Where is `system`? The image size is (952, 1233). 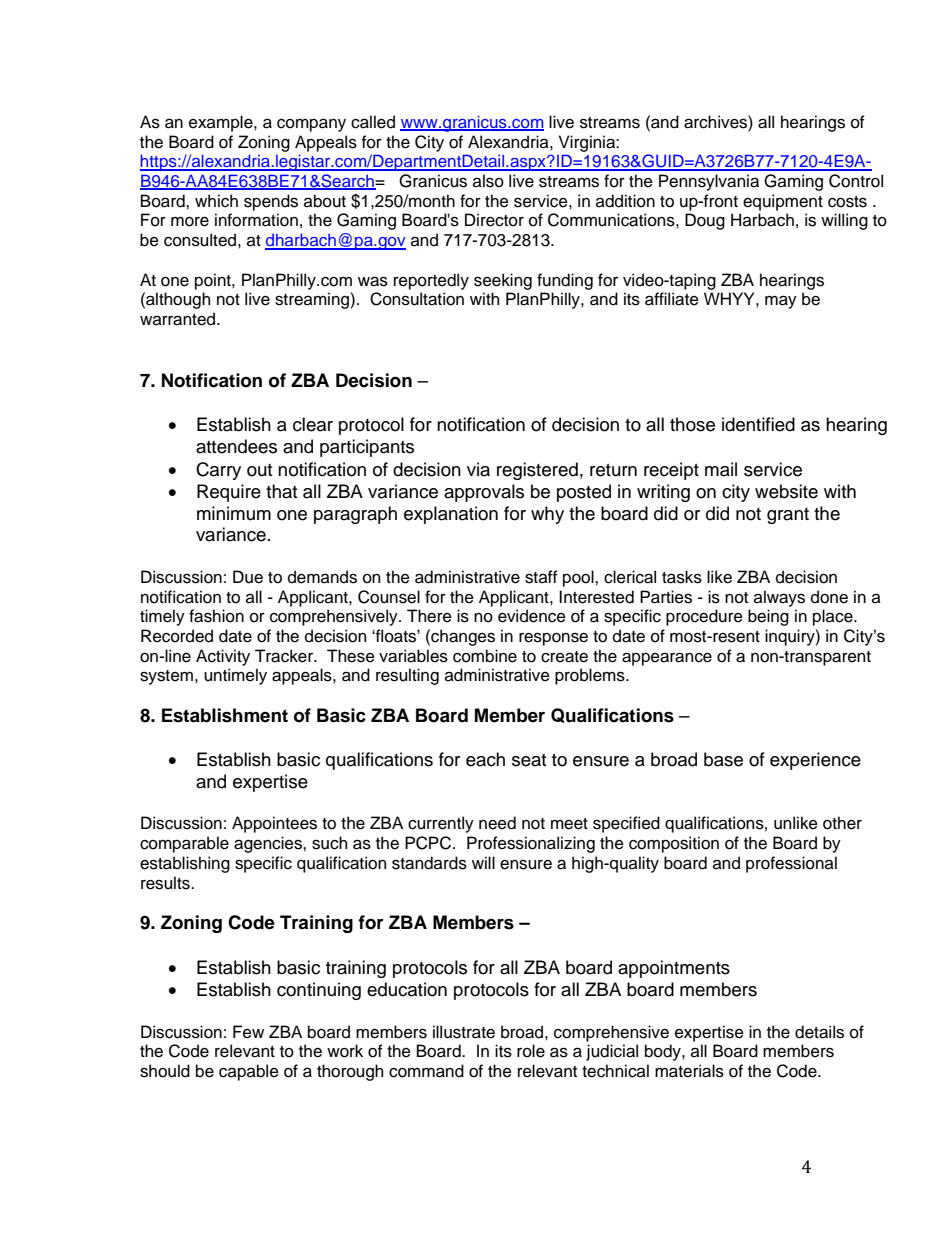
system is located at coordinates (168, 677).
